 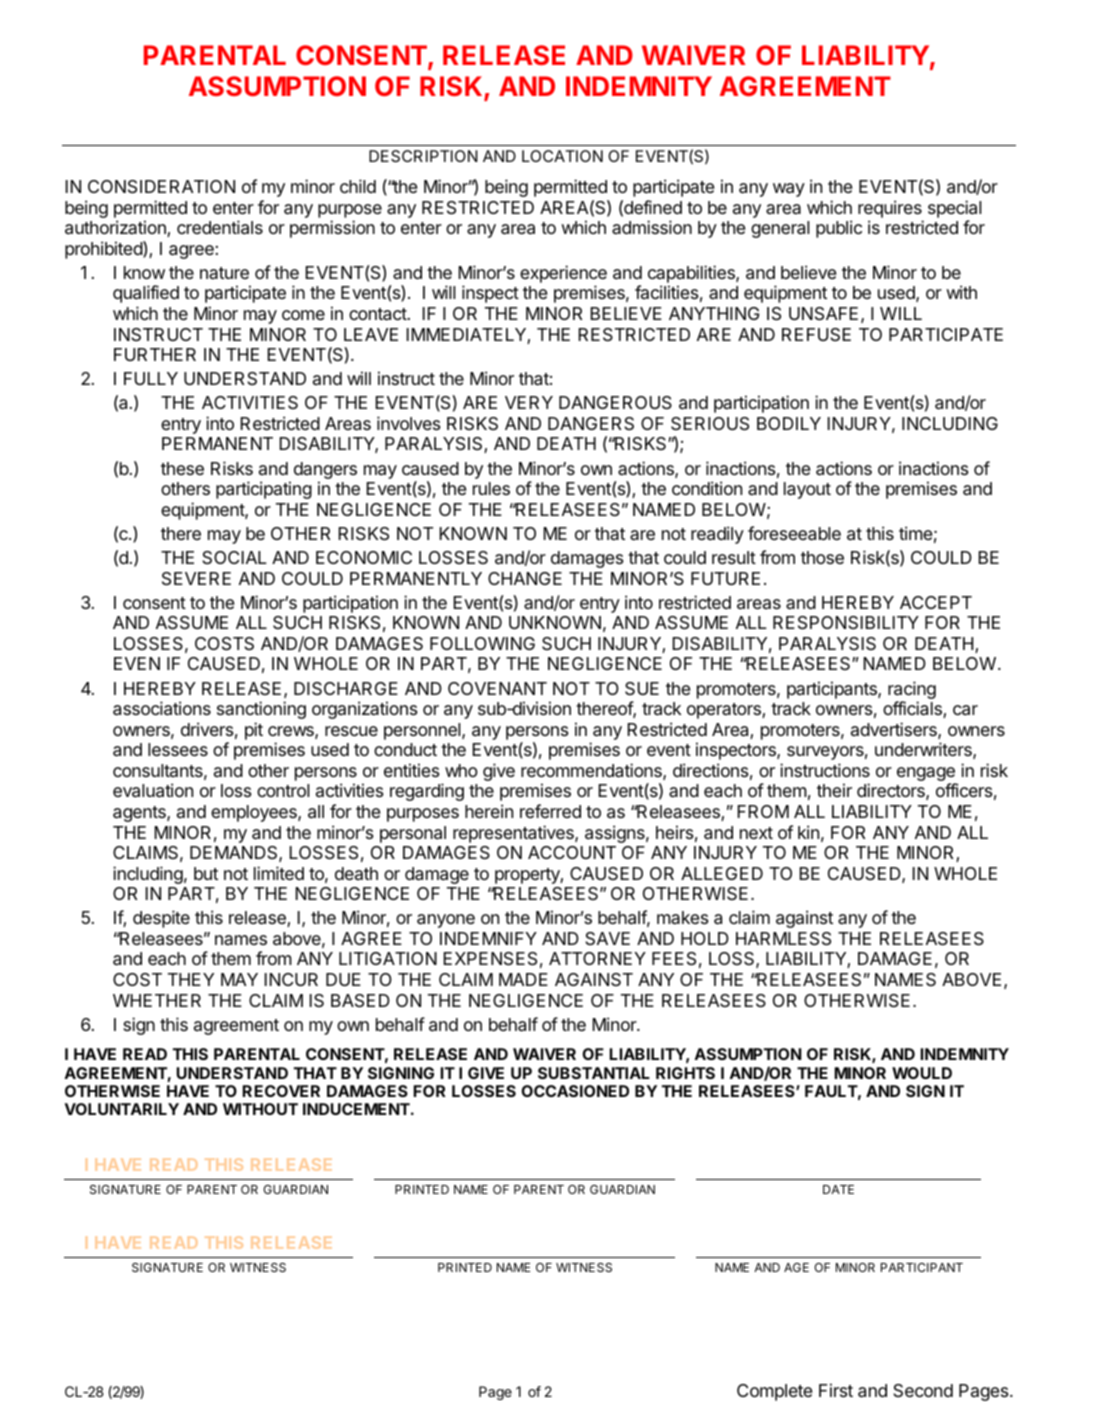 I want to click on requires, so click(x=890, y=209).
